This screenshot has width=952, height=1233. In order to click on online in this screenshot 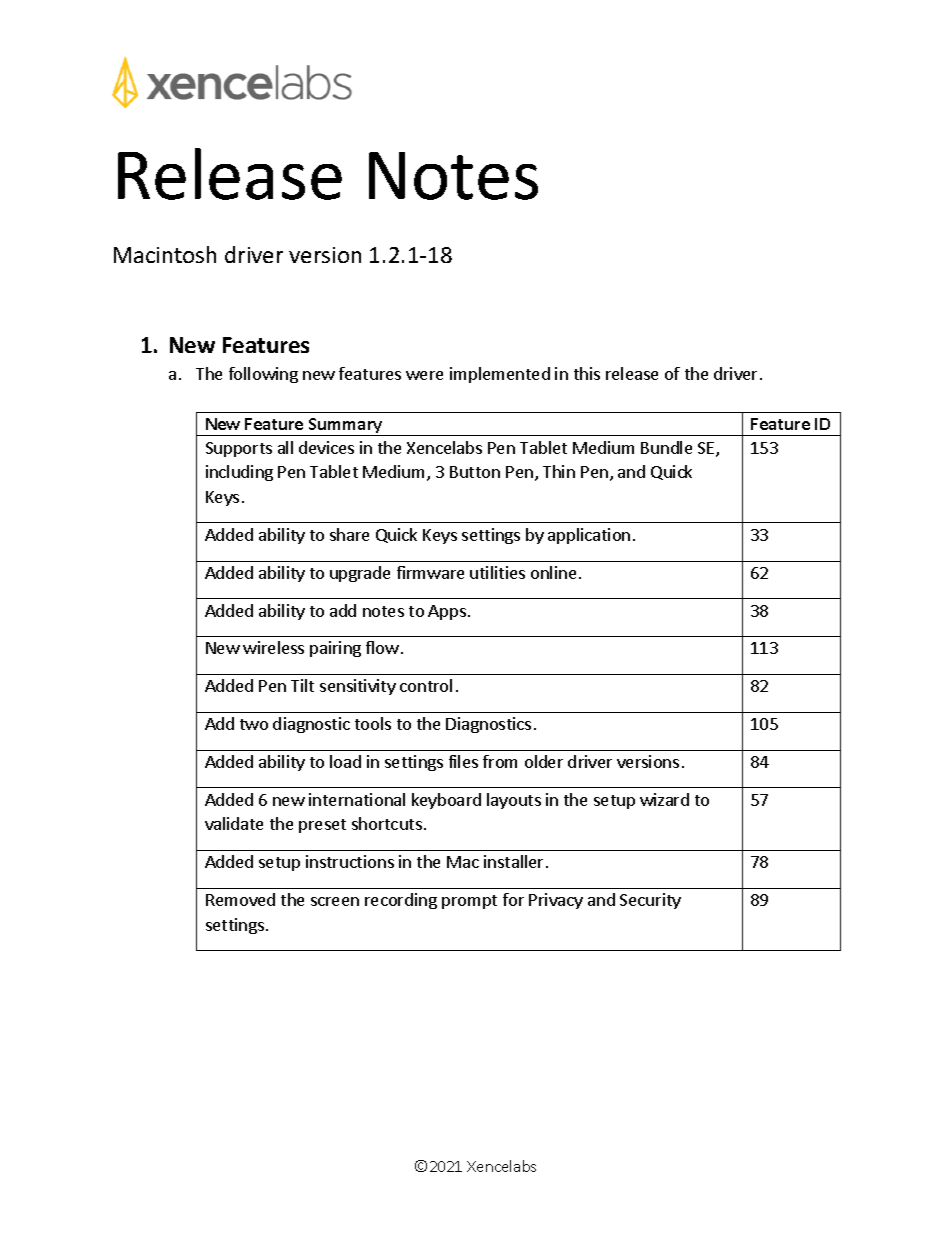, I will do `click(553, 572)`.
